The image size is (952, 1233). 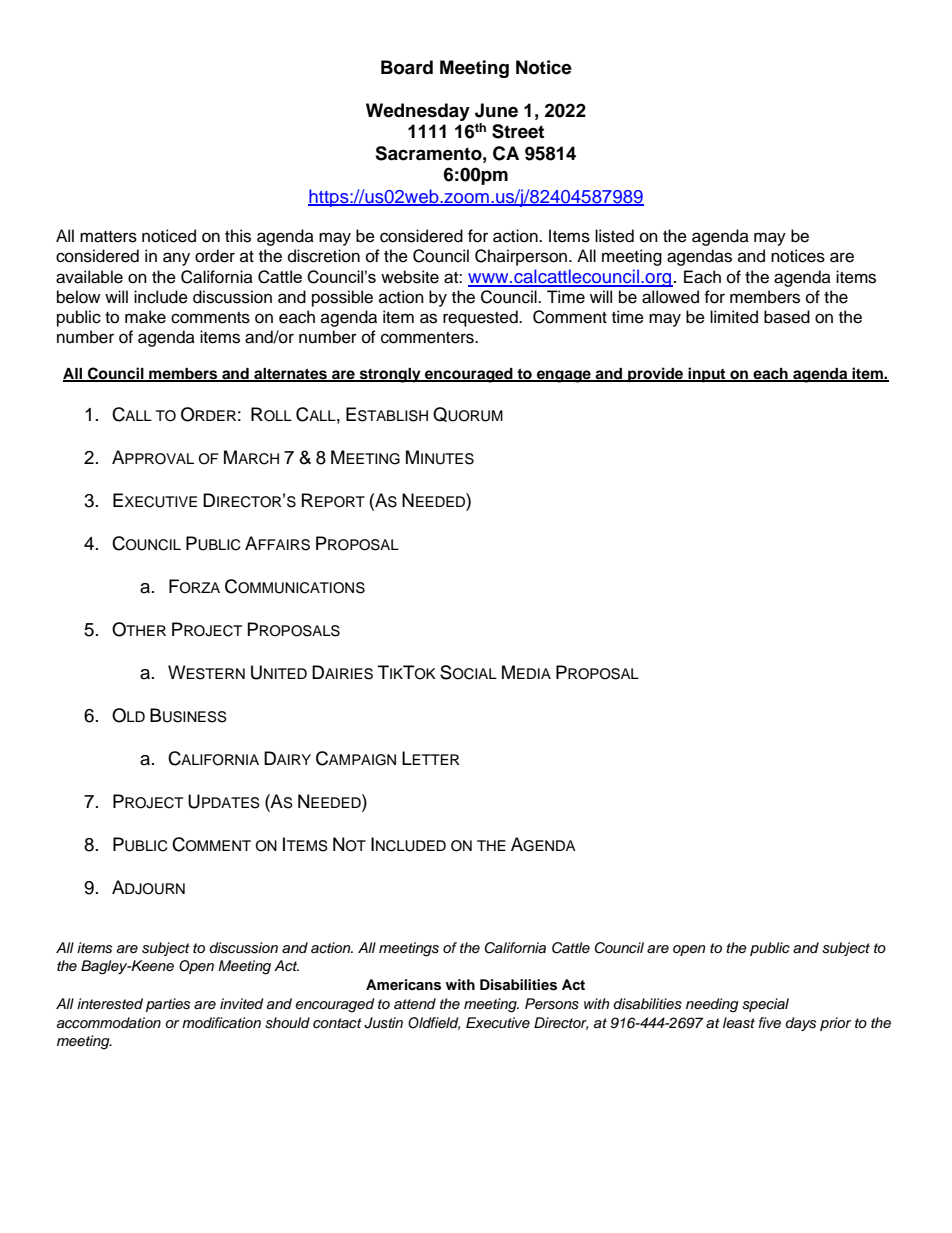 I want to click on Street, so click(x=518, y=131).
